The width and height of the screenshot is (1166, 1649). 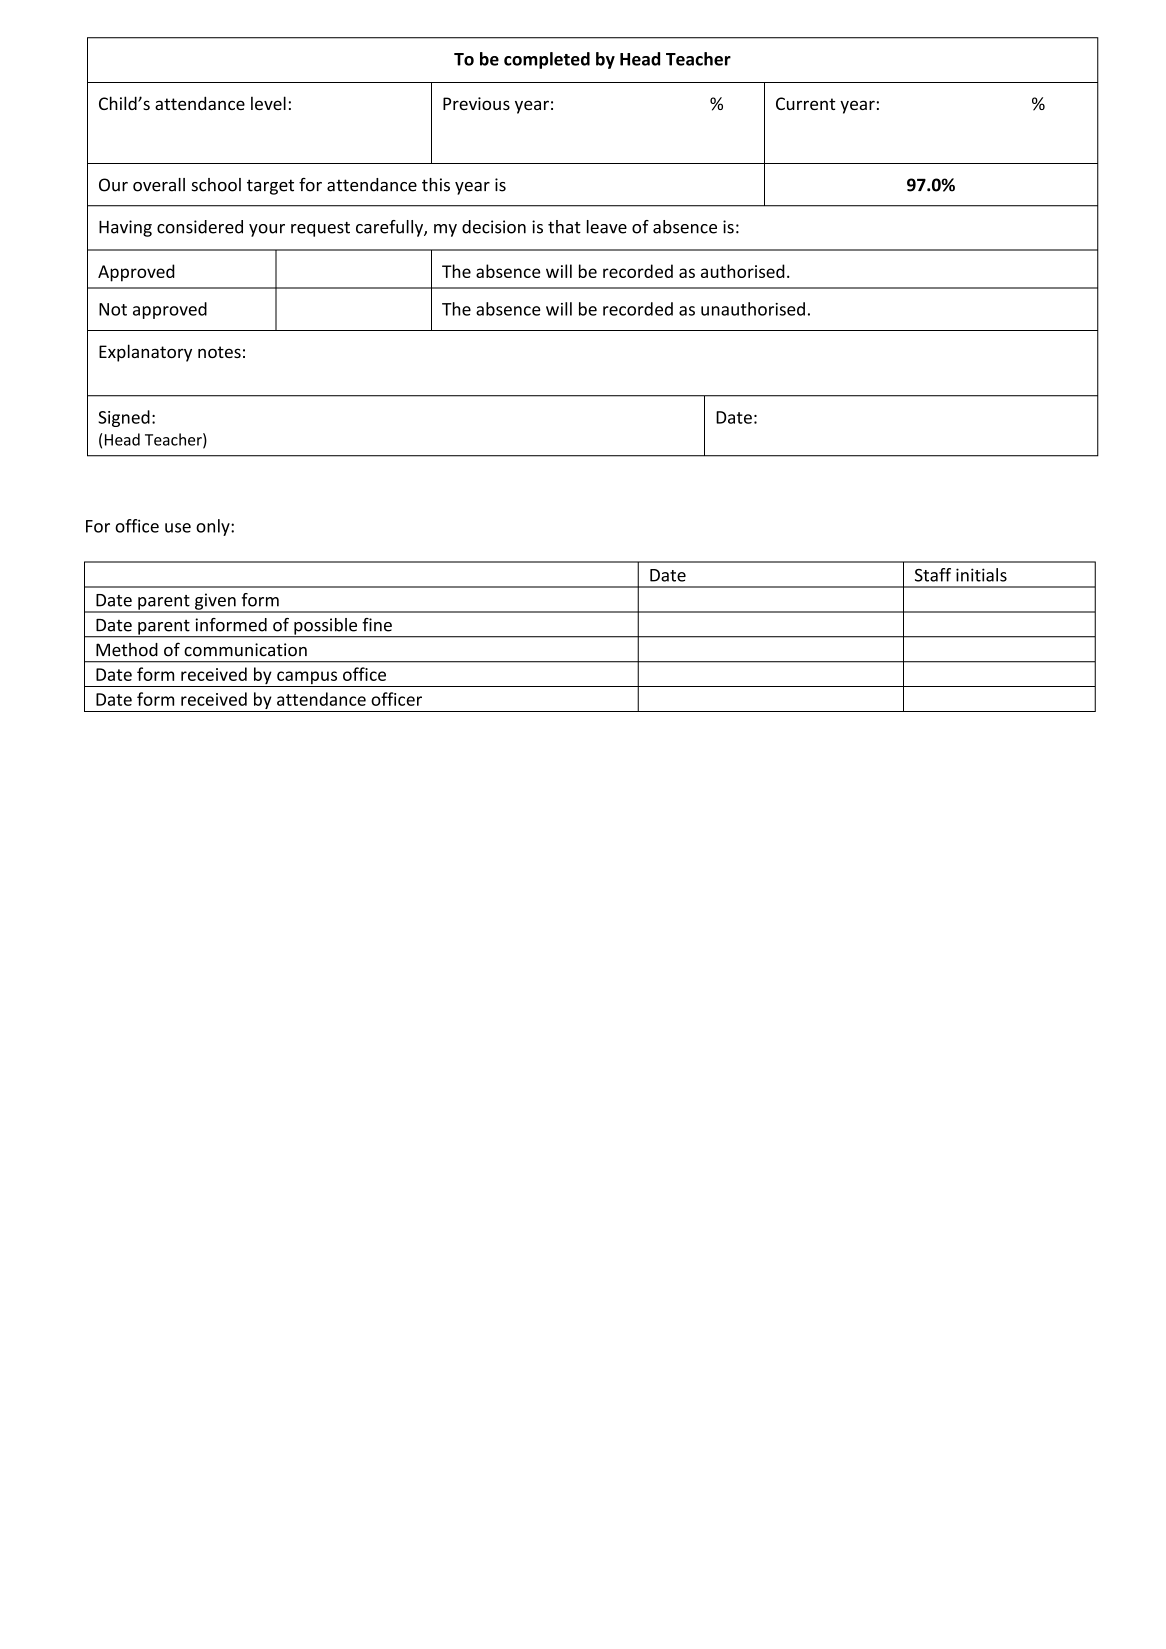 I want to click on completed, so click(x=547, y=60).
